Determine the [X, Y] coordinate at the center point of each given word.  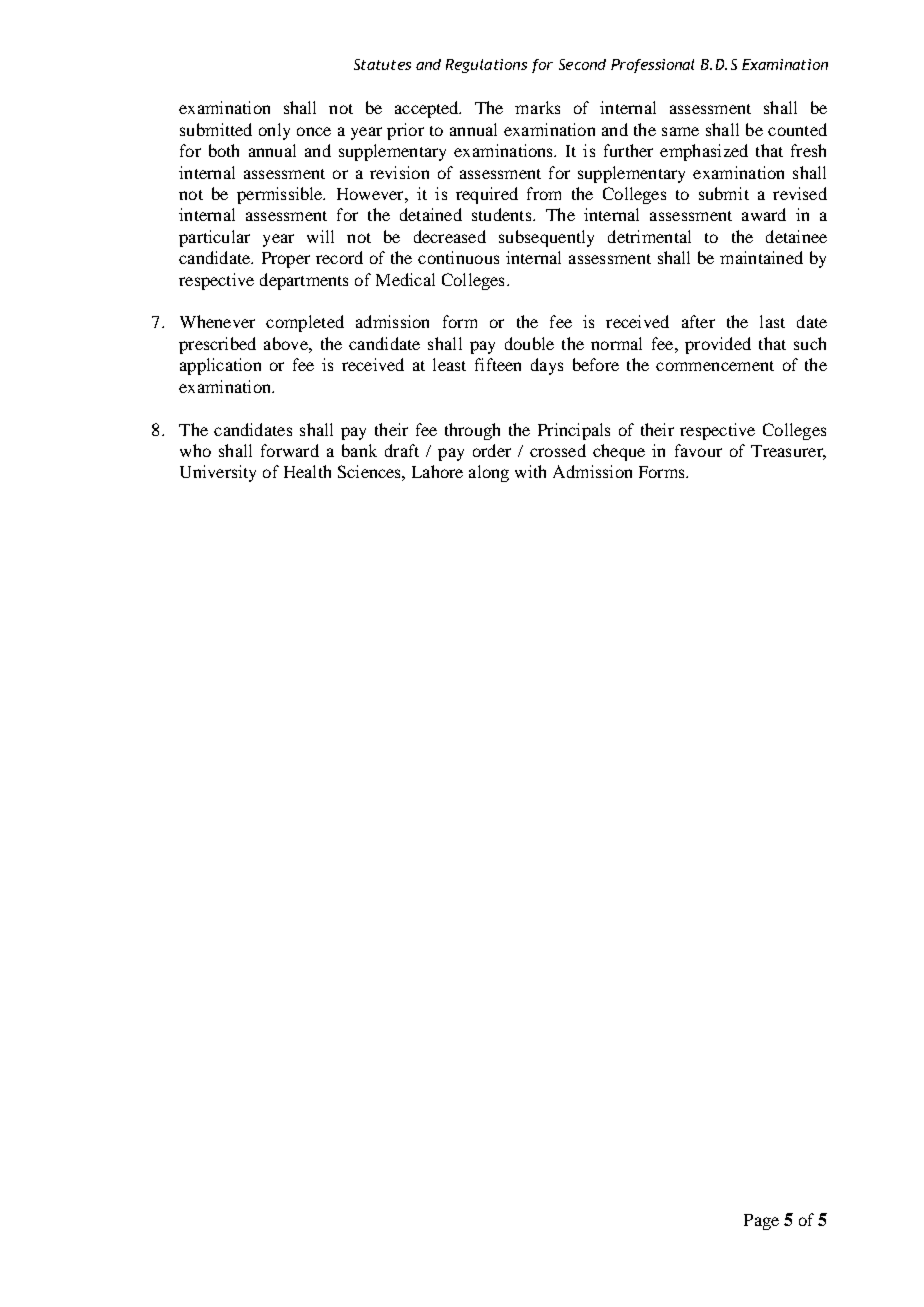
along [489, 473]
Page [761, 1222]
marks [537, 107]
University [218, 473]
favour [698, 450]
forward [290, 450]
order [492, 450]
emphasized [704, 152]
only [274, 131]
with [530, 471]
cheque [619, 452]
